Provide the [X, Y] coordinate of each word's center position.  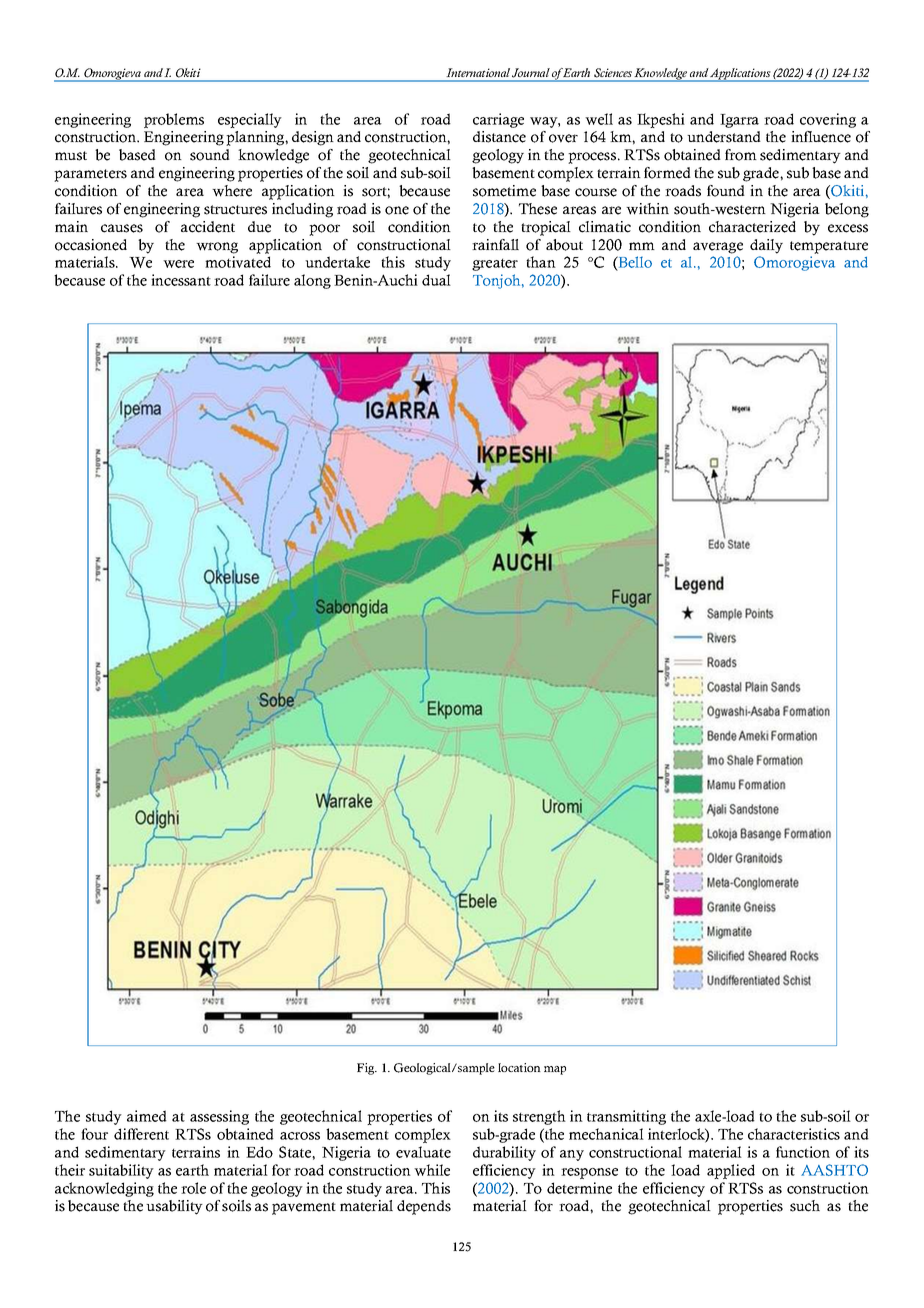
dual [436, 280]
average [718, 248]
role [193, 1188]
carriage [498, 120]
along [312, 281]
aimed [147, 1116]
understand [724, 137]
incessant [181, 280]
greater [495, 265]
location [519, 1067]
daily [766, 246]
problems [174, 120]
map [555, 1070]
